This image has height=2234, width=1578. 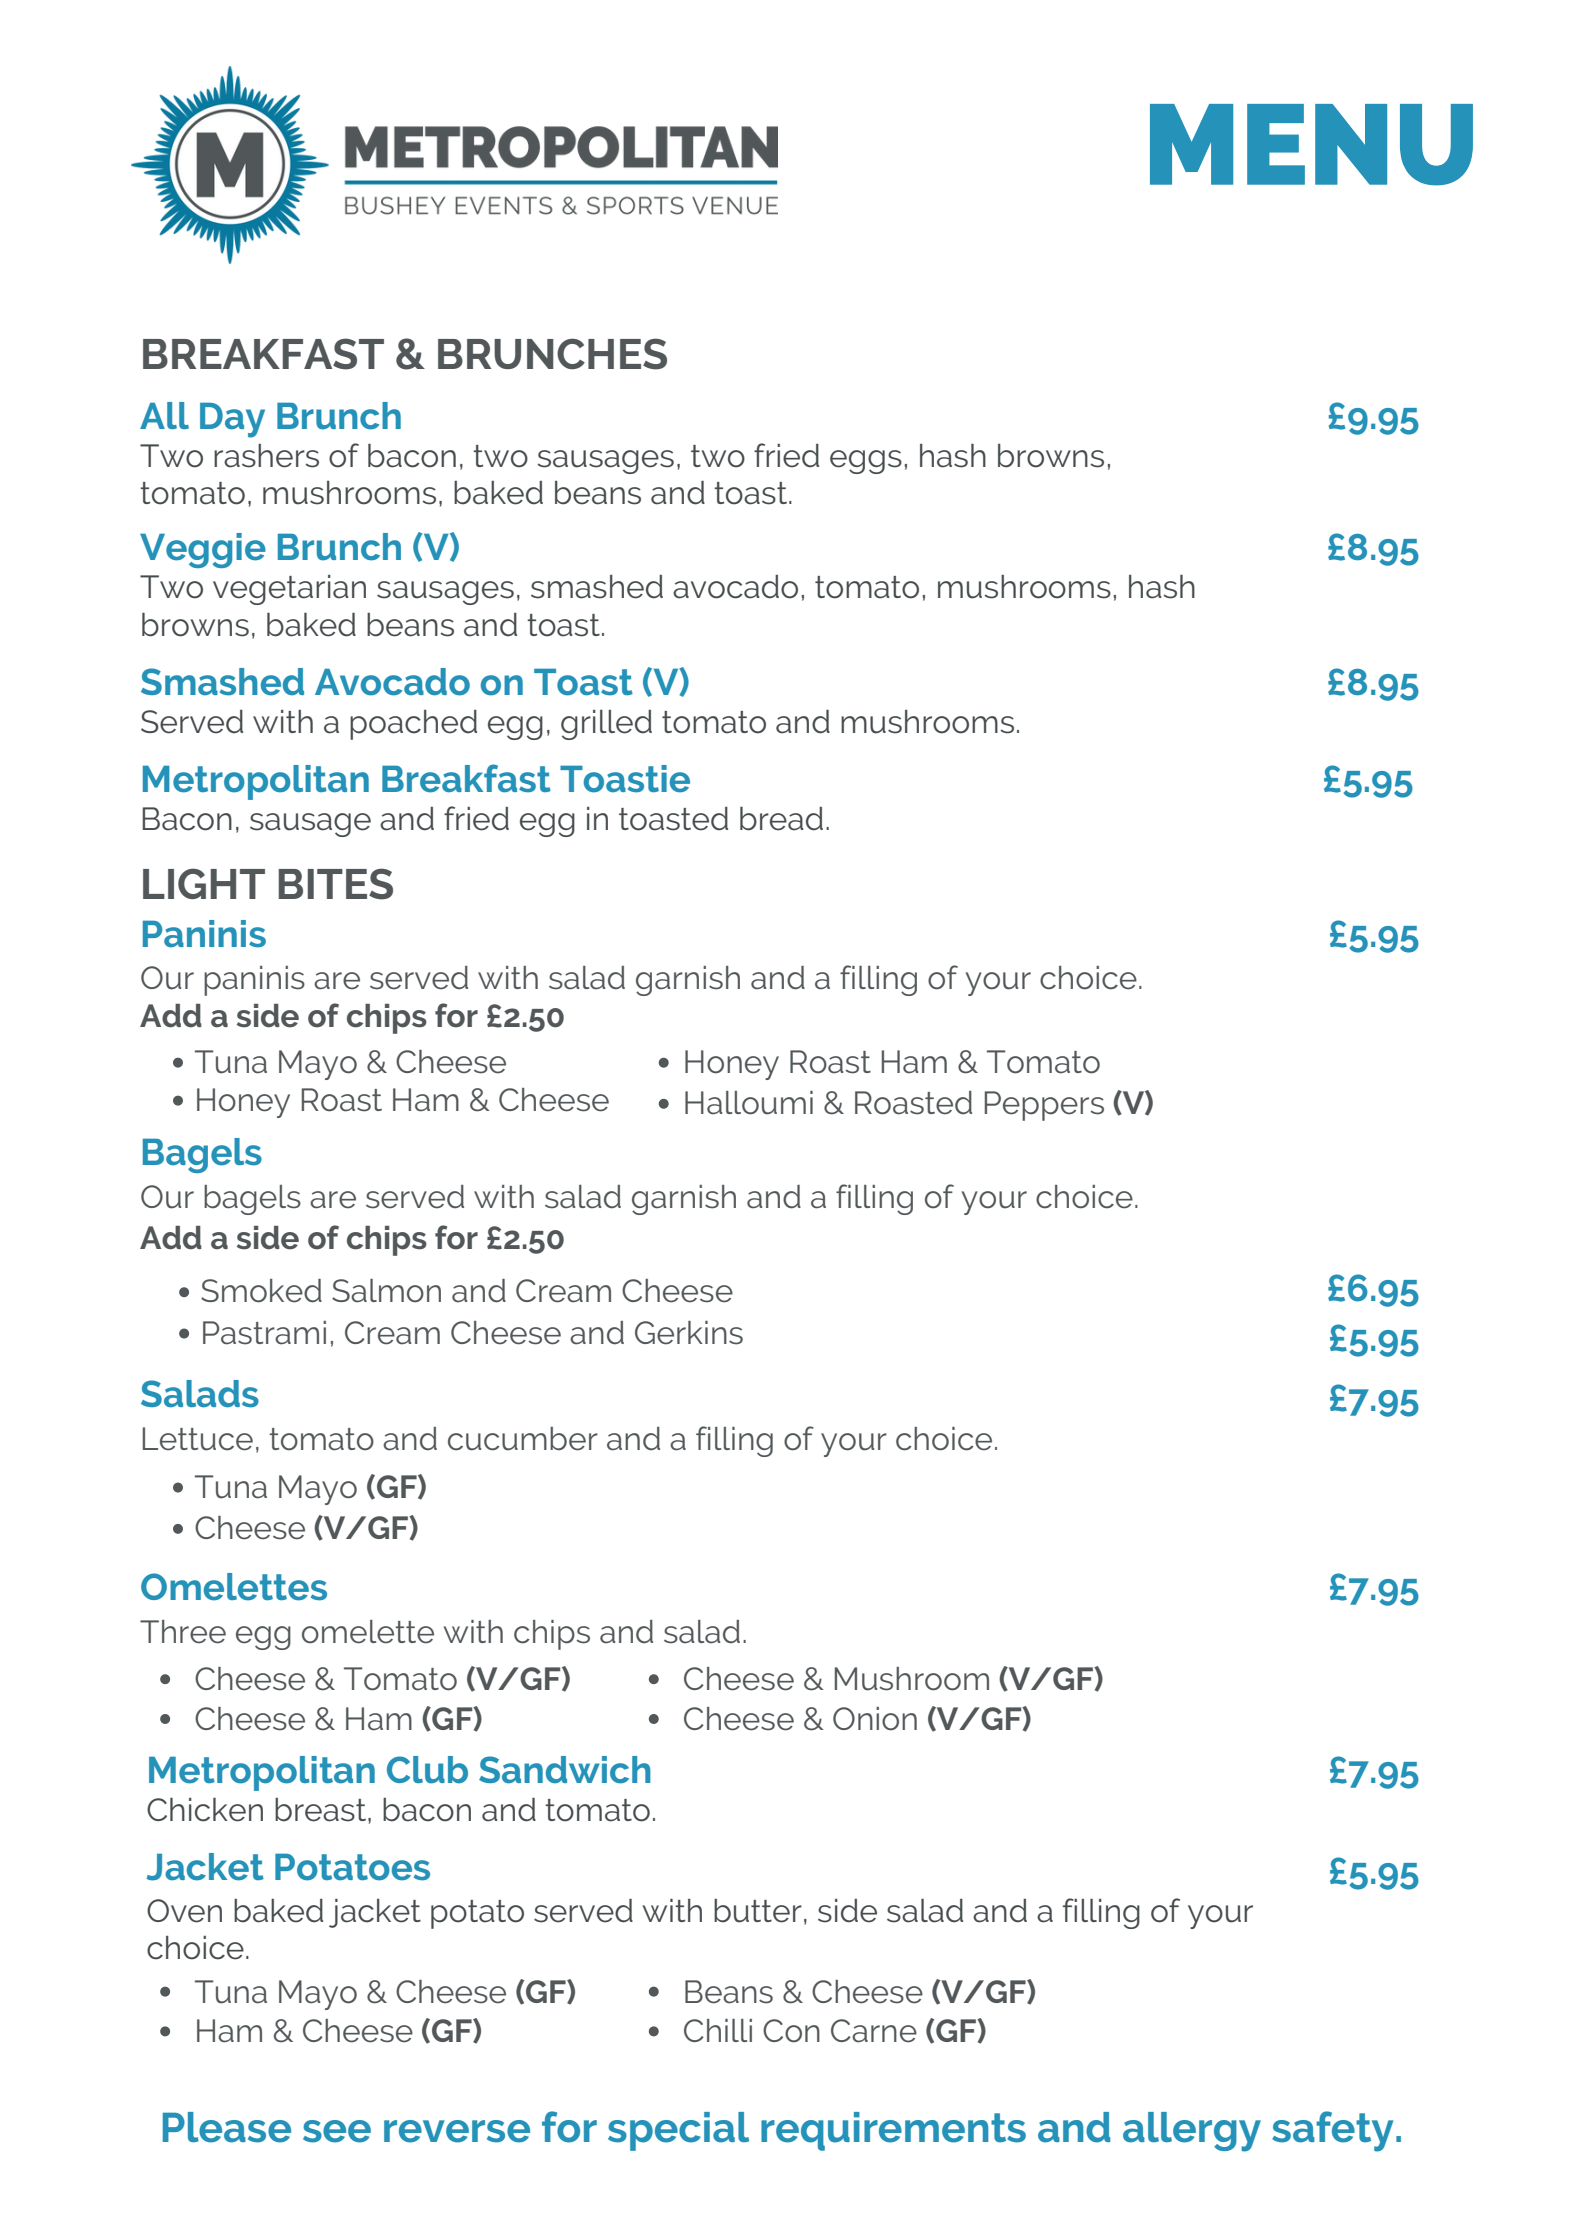 What do you see at coordinates (1311, 145) in the image?
I see `MENU` at bounding box center [1311, 145].
